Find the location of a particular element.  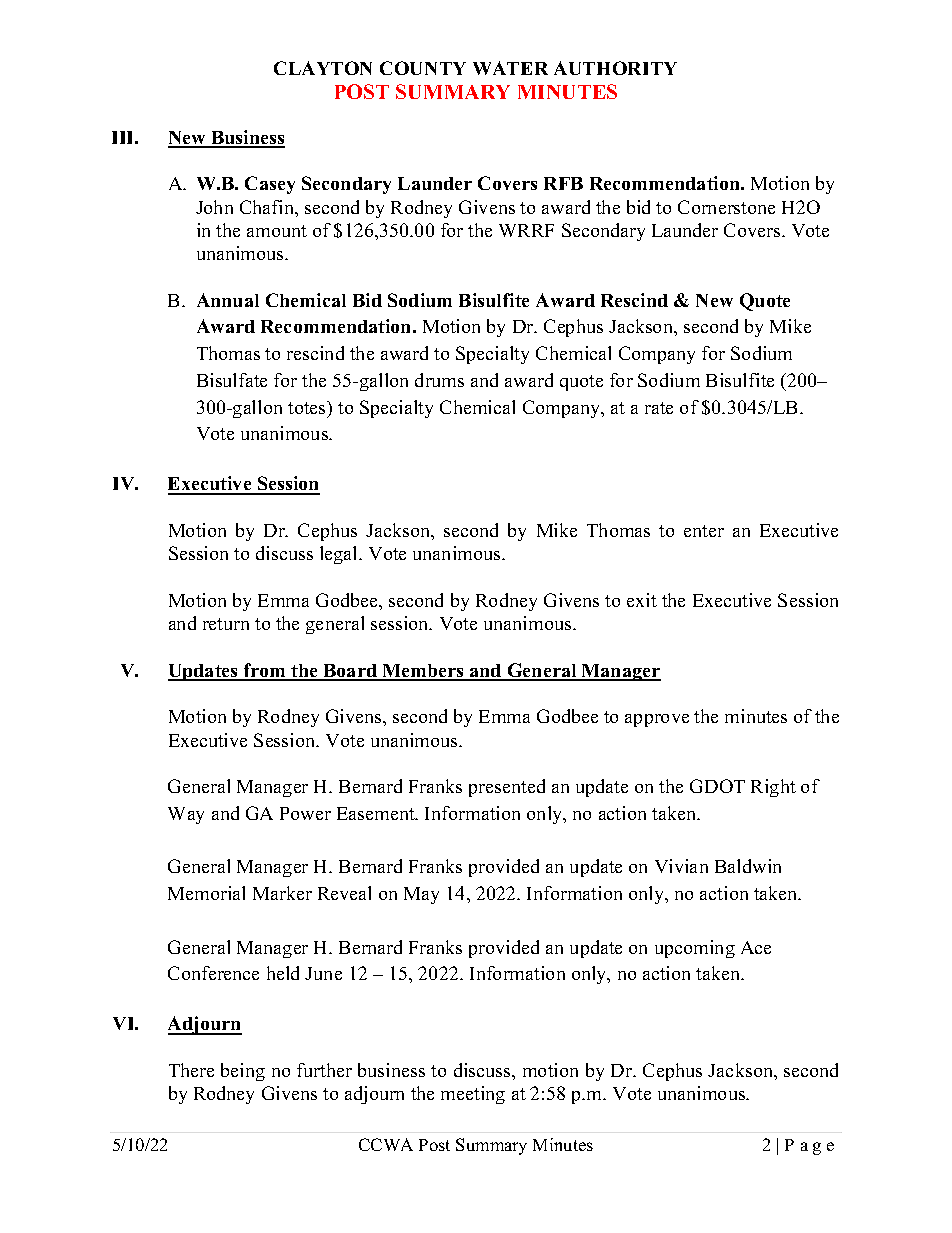

presented is located at coordinates (507, 788).
